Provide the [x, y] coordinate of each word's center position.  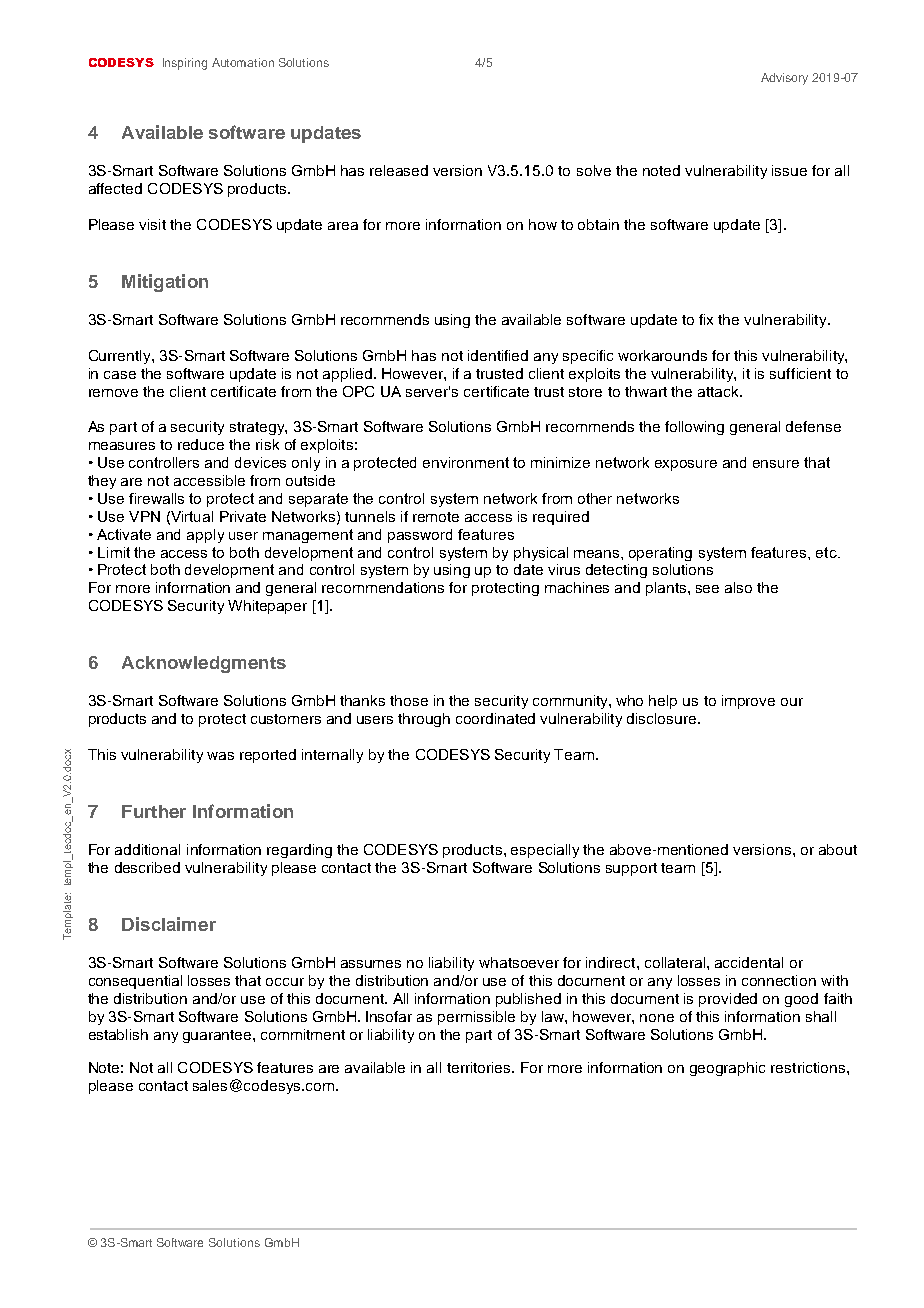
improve [748, 702]
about [838, 849]
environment [466, 462]
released [399, 170]
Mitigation [165, 283]
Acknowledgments [204, 664]
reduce [201, 444]
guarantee [218, 1036]
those [409, 700]
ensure [776, 464]
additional [147, 849]
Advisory [784, 79]
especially [545, 851]
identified [498, 355]
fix [706, 319]
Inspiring [185, 64]
